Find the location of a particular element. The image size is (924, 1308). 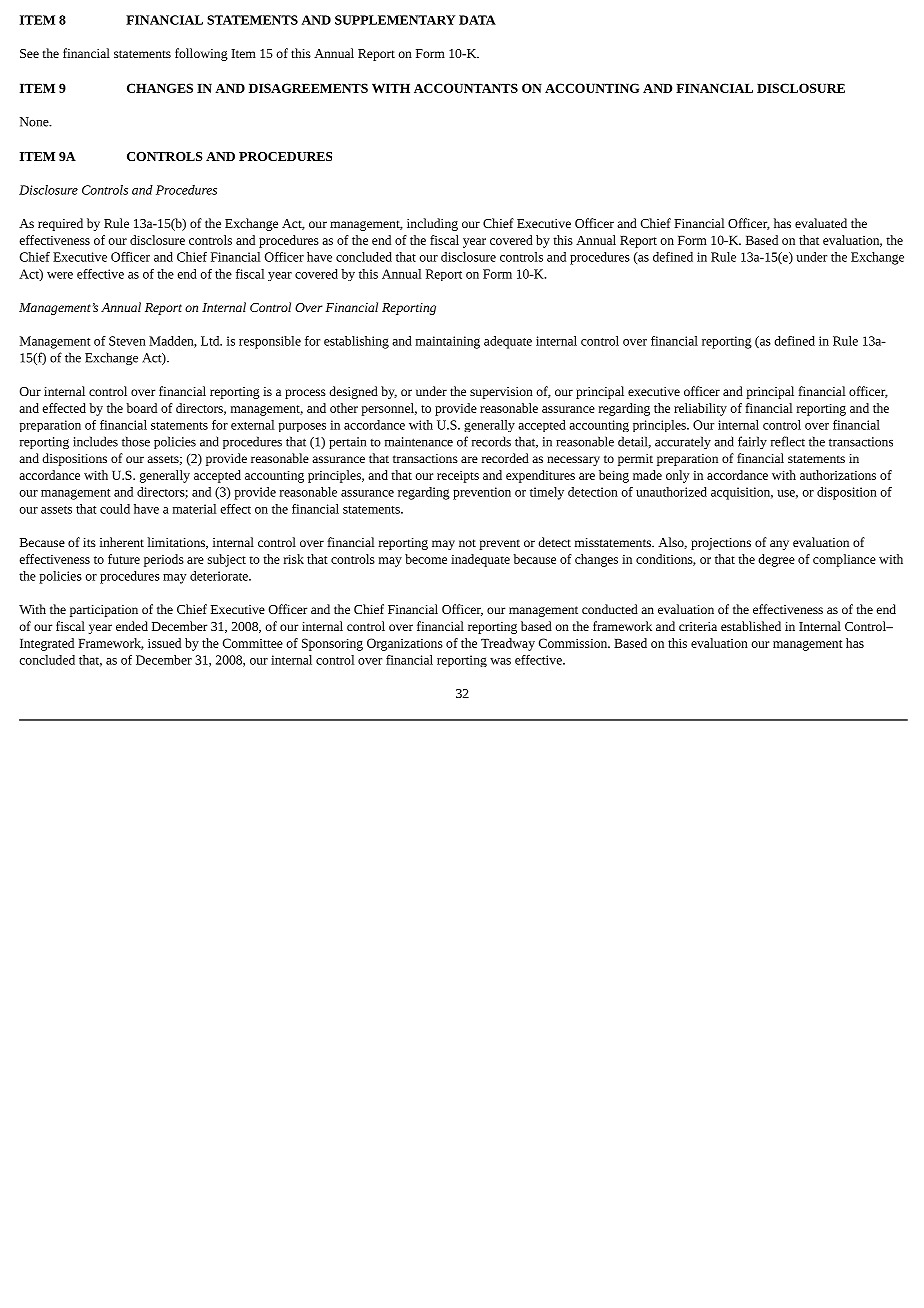

issued is located at coordinates (164, 643).
